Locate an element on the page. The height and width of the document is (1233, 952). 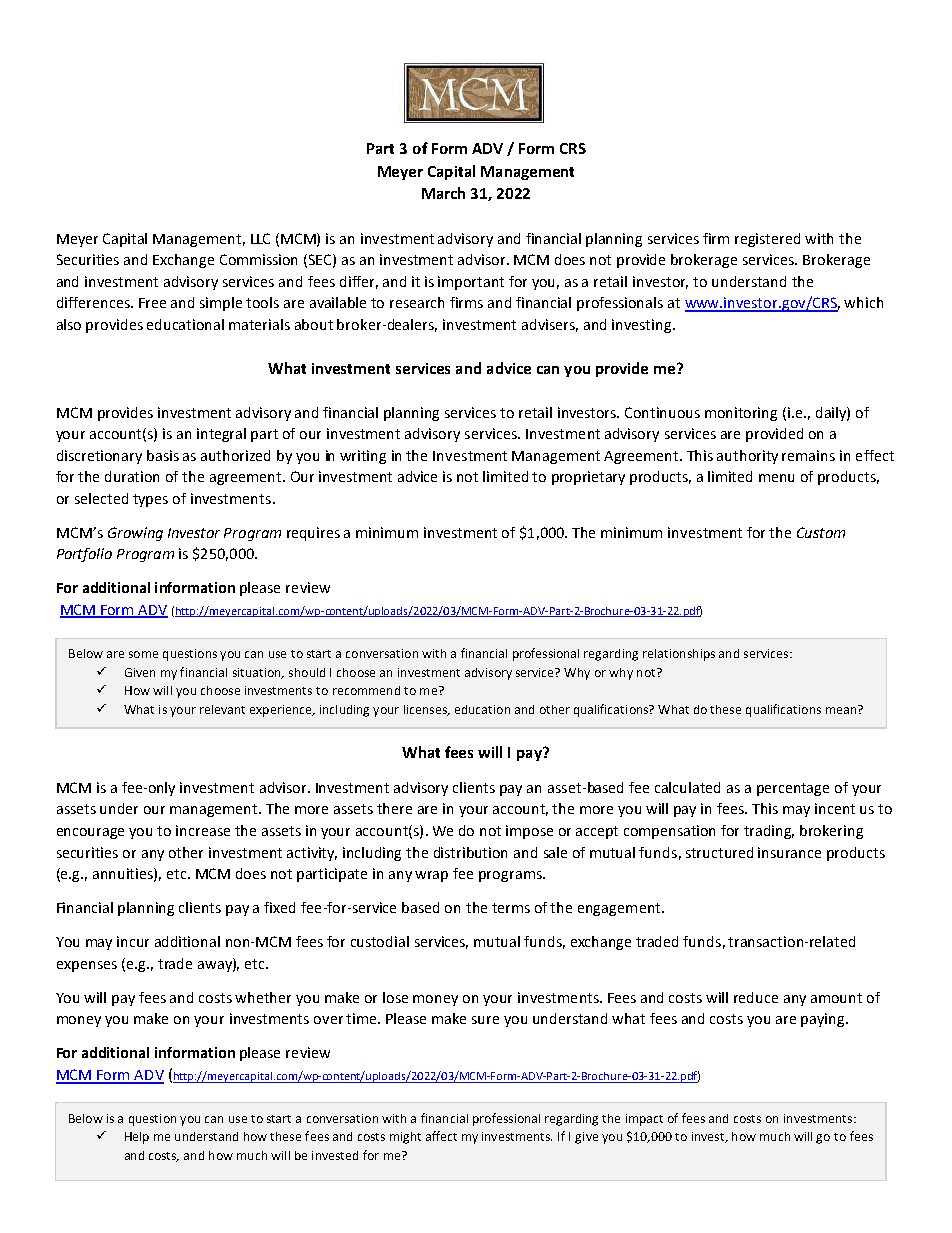
Custom is located at coordinates (821, 532).
